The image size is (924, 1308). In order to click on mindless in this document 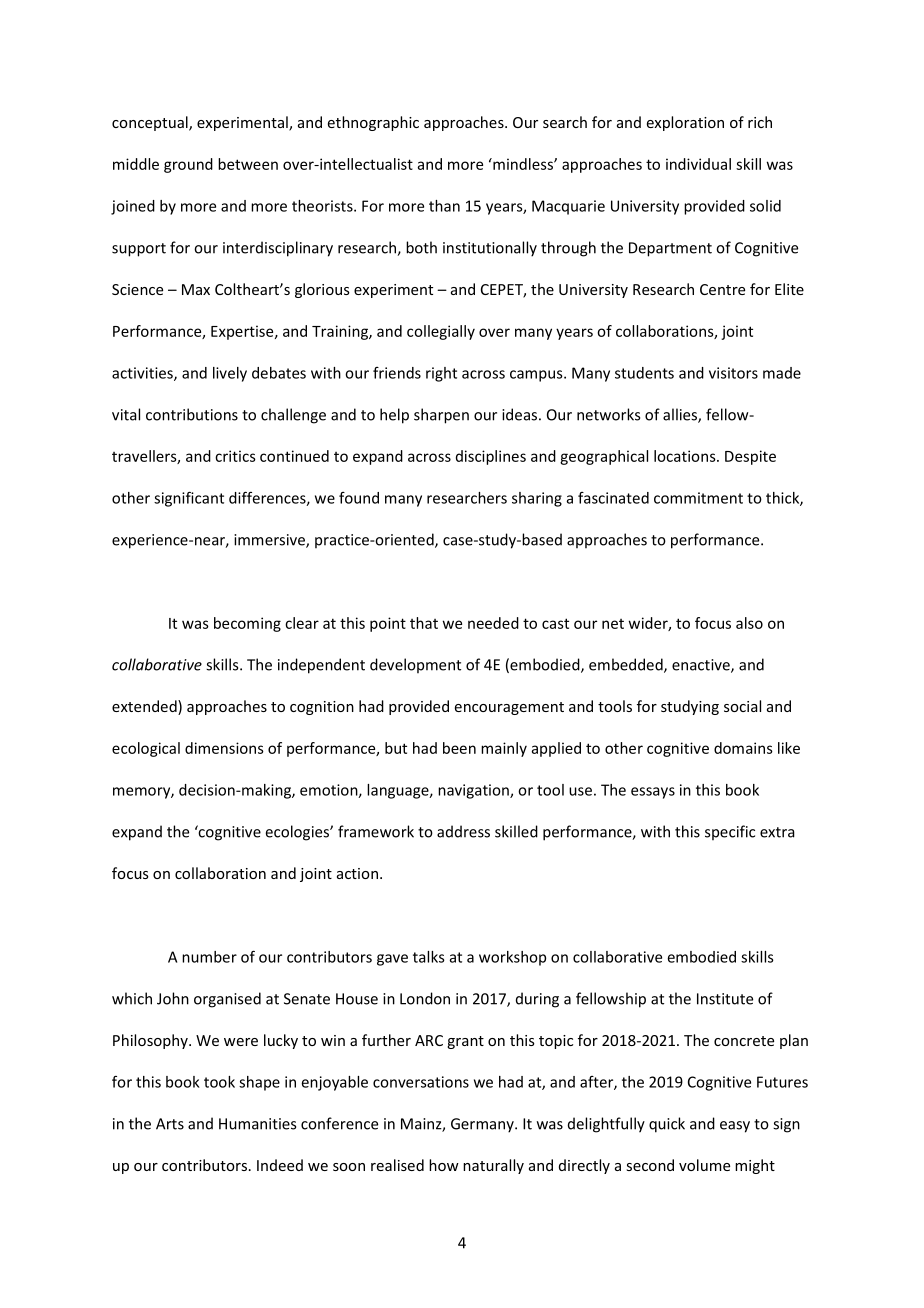, I will do `click(523, 164)`.
